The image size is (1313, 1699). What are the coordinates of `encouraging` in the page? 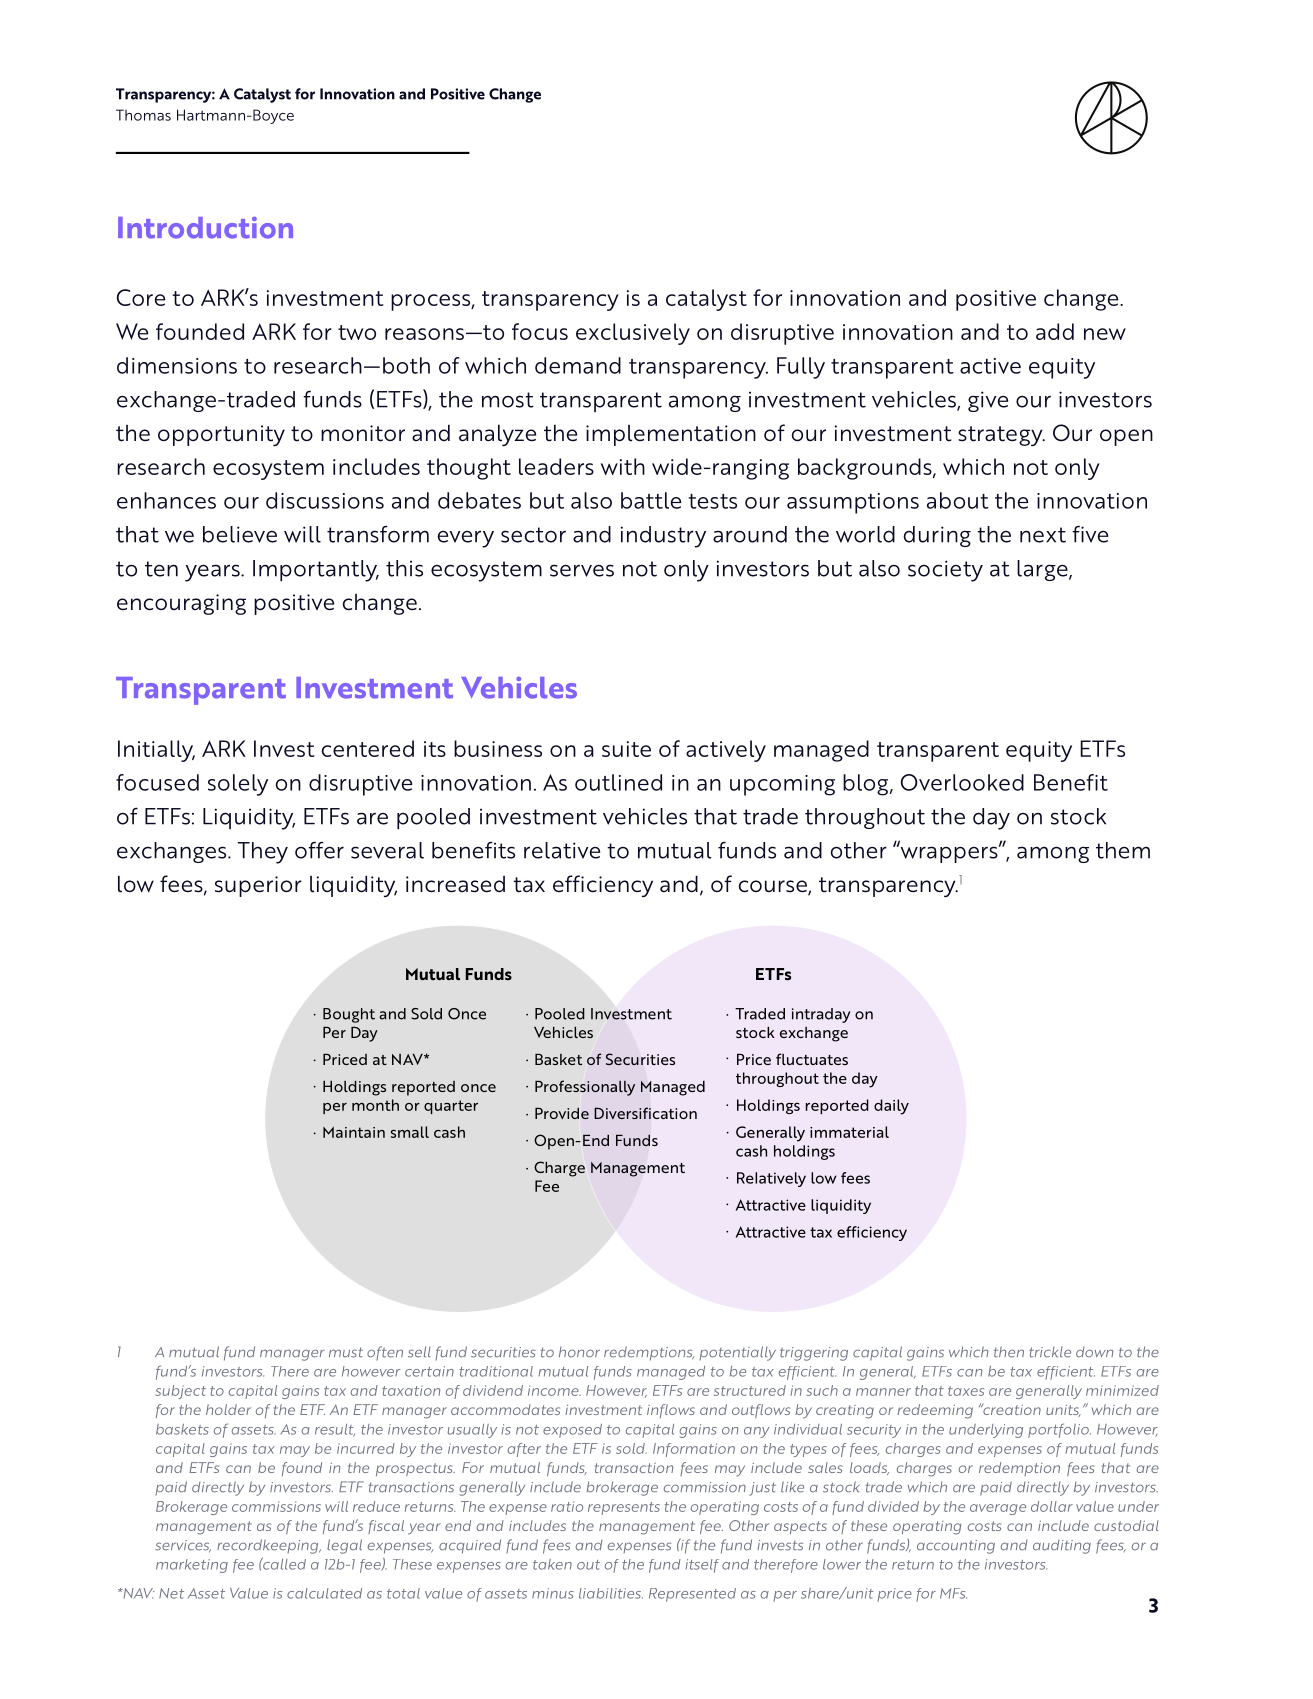 It's located at (181, 604).
